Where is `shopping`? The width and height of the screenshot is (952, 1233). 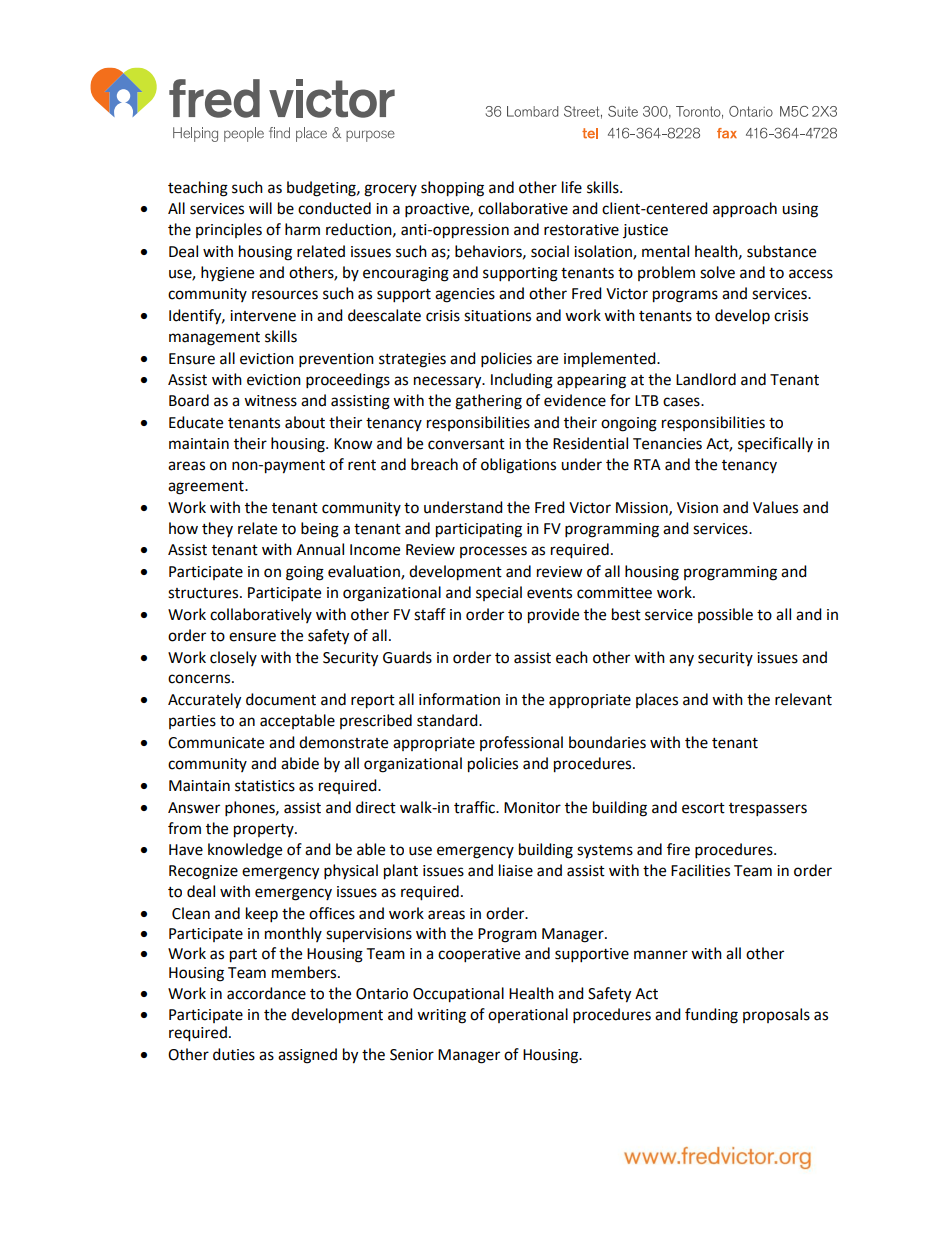 shopping is located at coordinates (452, 189).
